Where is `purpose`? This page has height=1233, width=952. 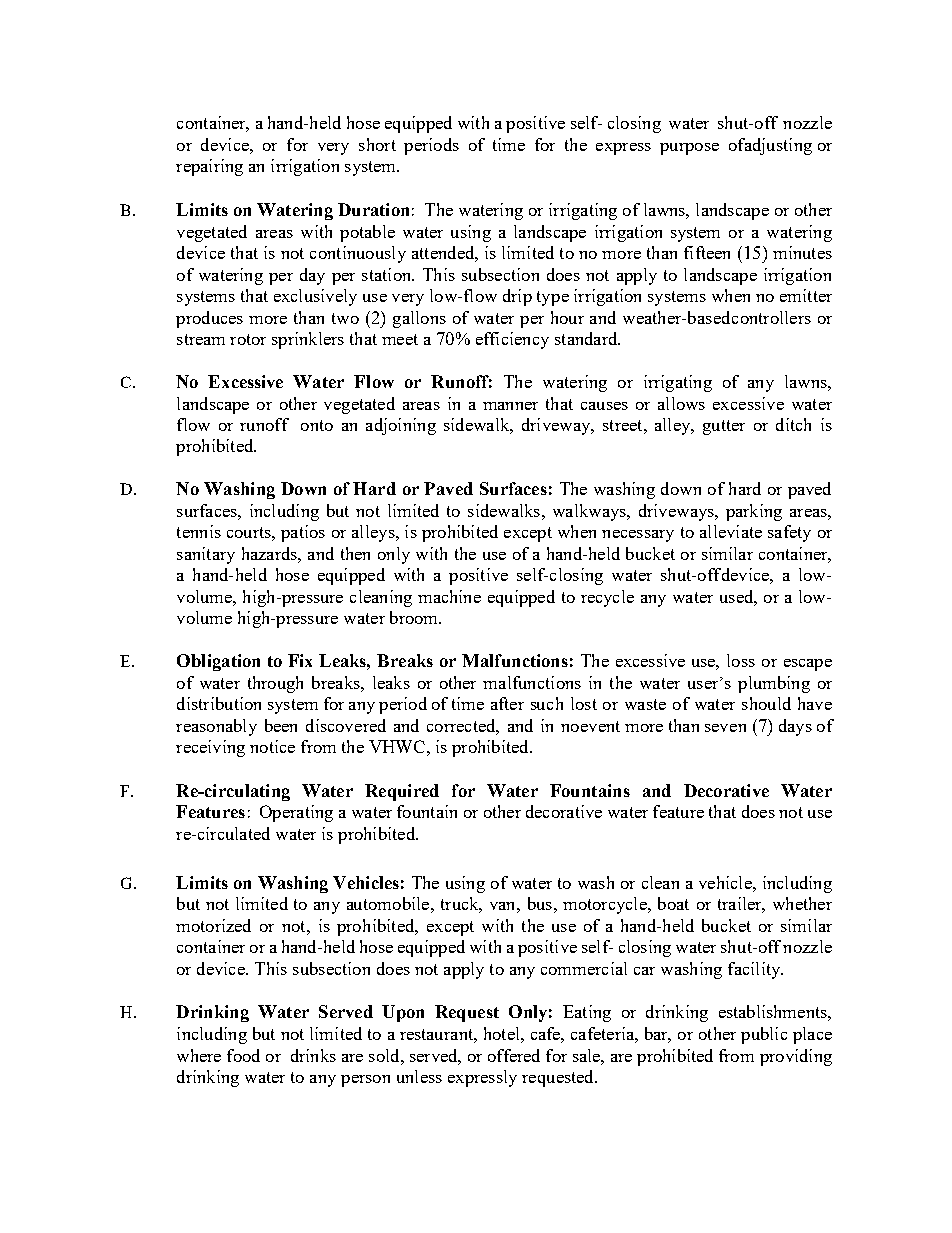
purpose is located at coordinates (689, 149).
